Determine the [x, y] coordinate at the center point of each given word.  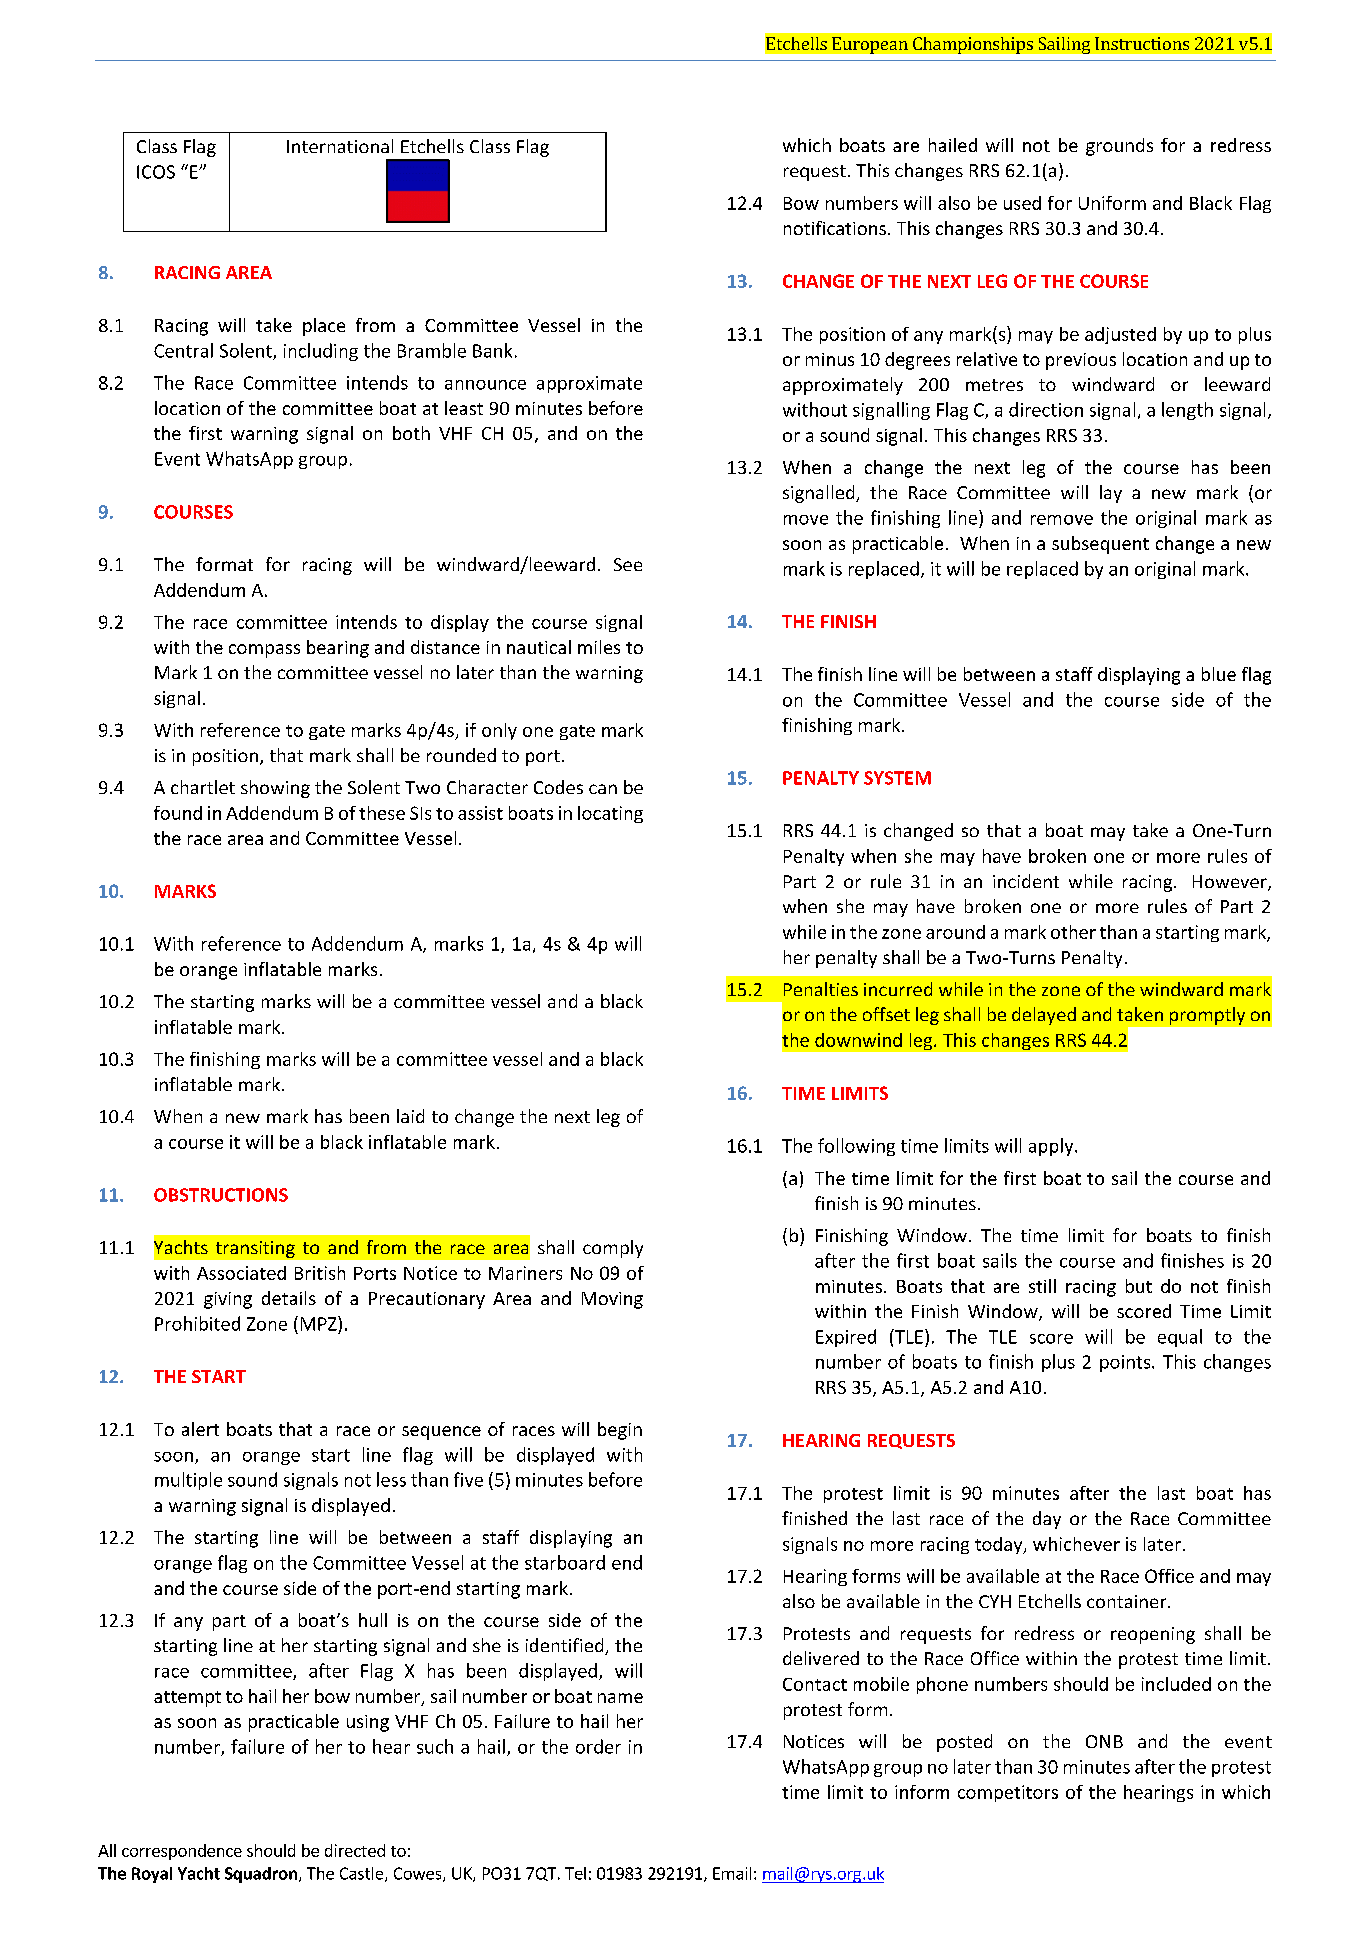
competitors [1008, 1793]
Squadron [261, 1875]
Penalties [821, 989]
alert [200, 1429]
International [340, 146]
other [1073, 932]
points [1126, 1363]
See [628, 564]
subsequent [1100, 545]
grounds [1119, 147]
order [598, 1746]
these [382, 813]
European [870, 45]
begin [620, 1431]
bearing [338, 649]
